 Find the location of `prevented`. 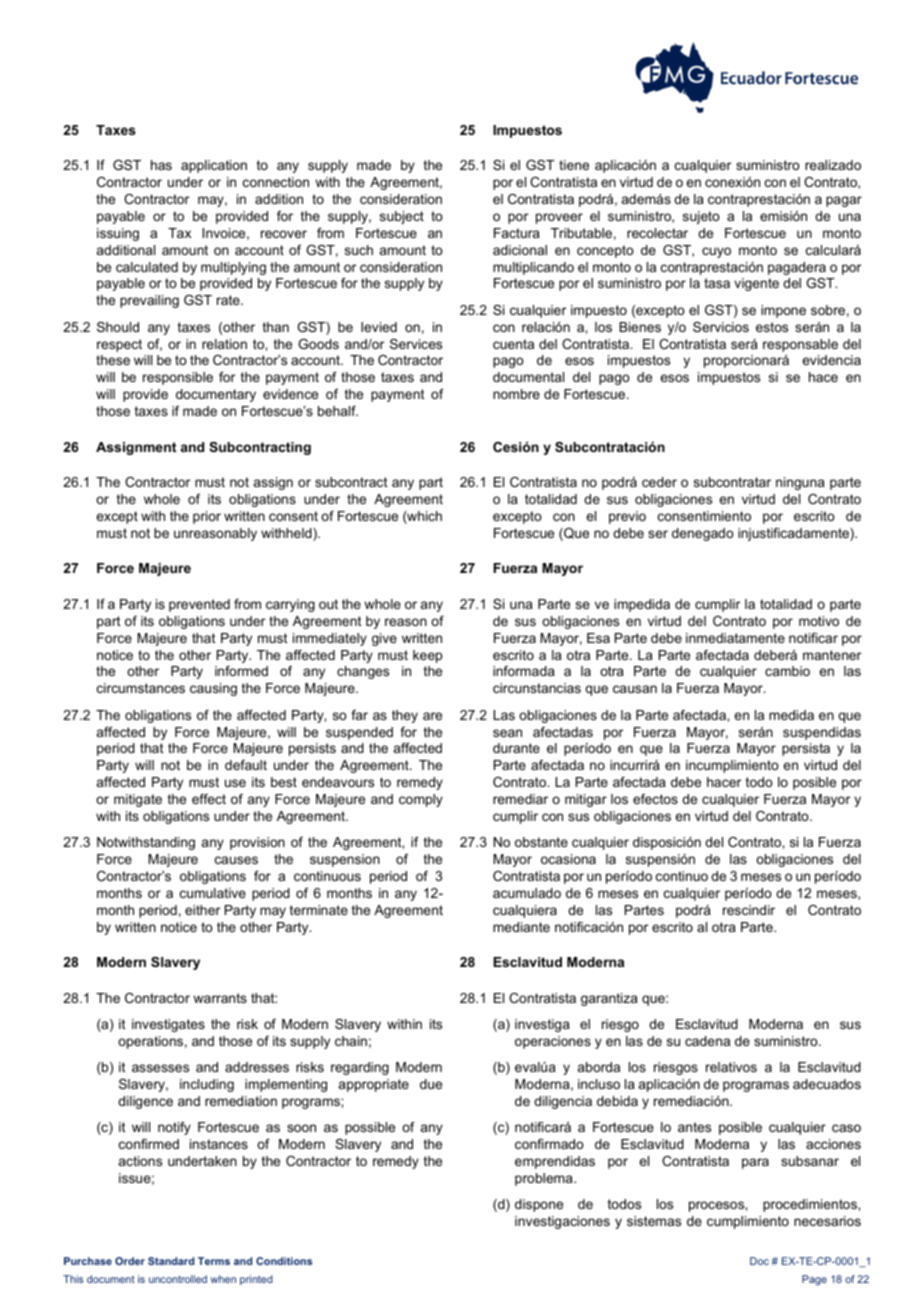

prevented is located at coordinates (199, 605).
